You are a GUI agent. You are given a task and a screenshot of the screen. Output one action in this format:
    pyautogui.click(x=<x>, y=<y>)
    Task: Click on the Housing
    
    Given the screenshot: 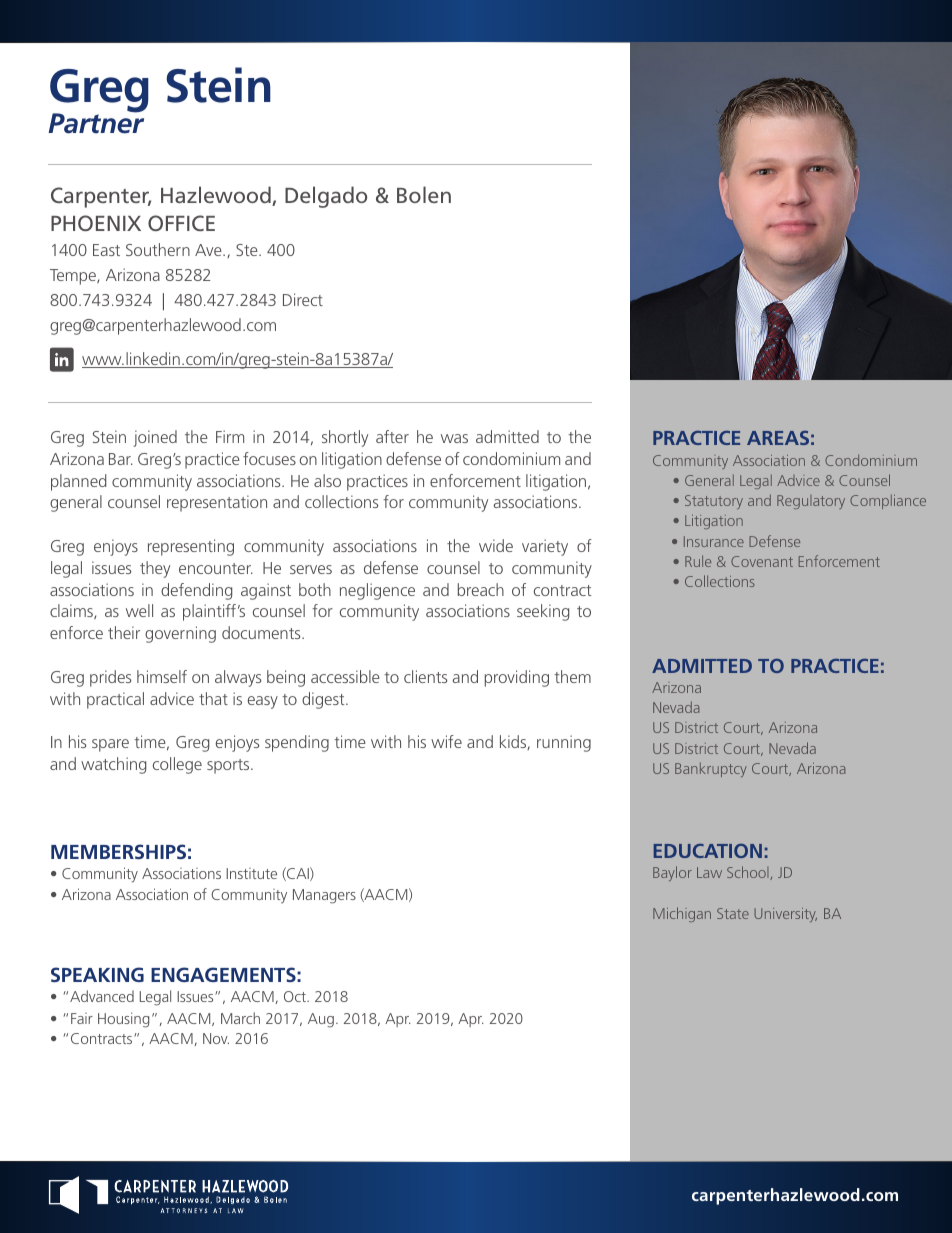 What is the action you would take?
    pyautogui.click(x=123, y=1020)
